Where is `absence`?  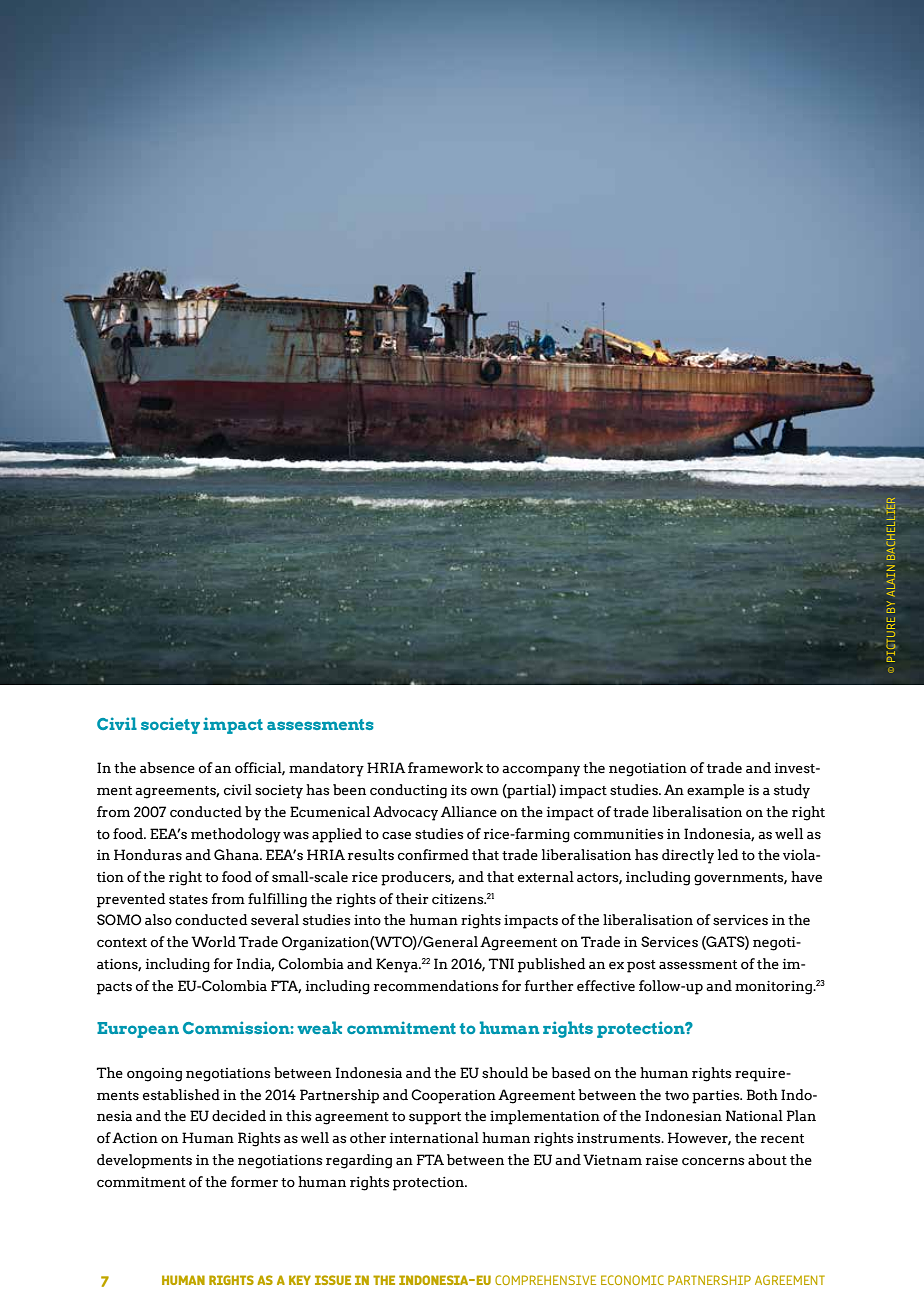
absence is located at coordinates (167, 768).
